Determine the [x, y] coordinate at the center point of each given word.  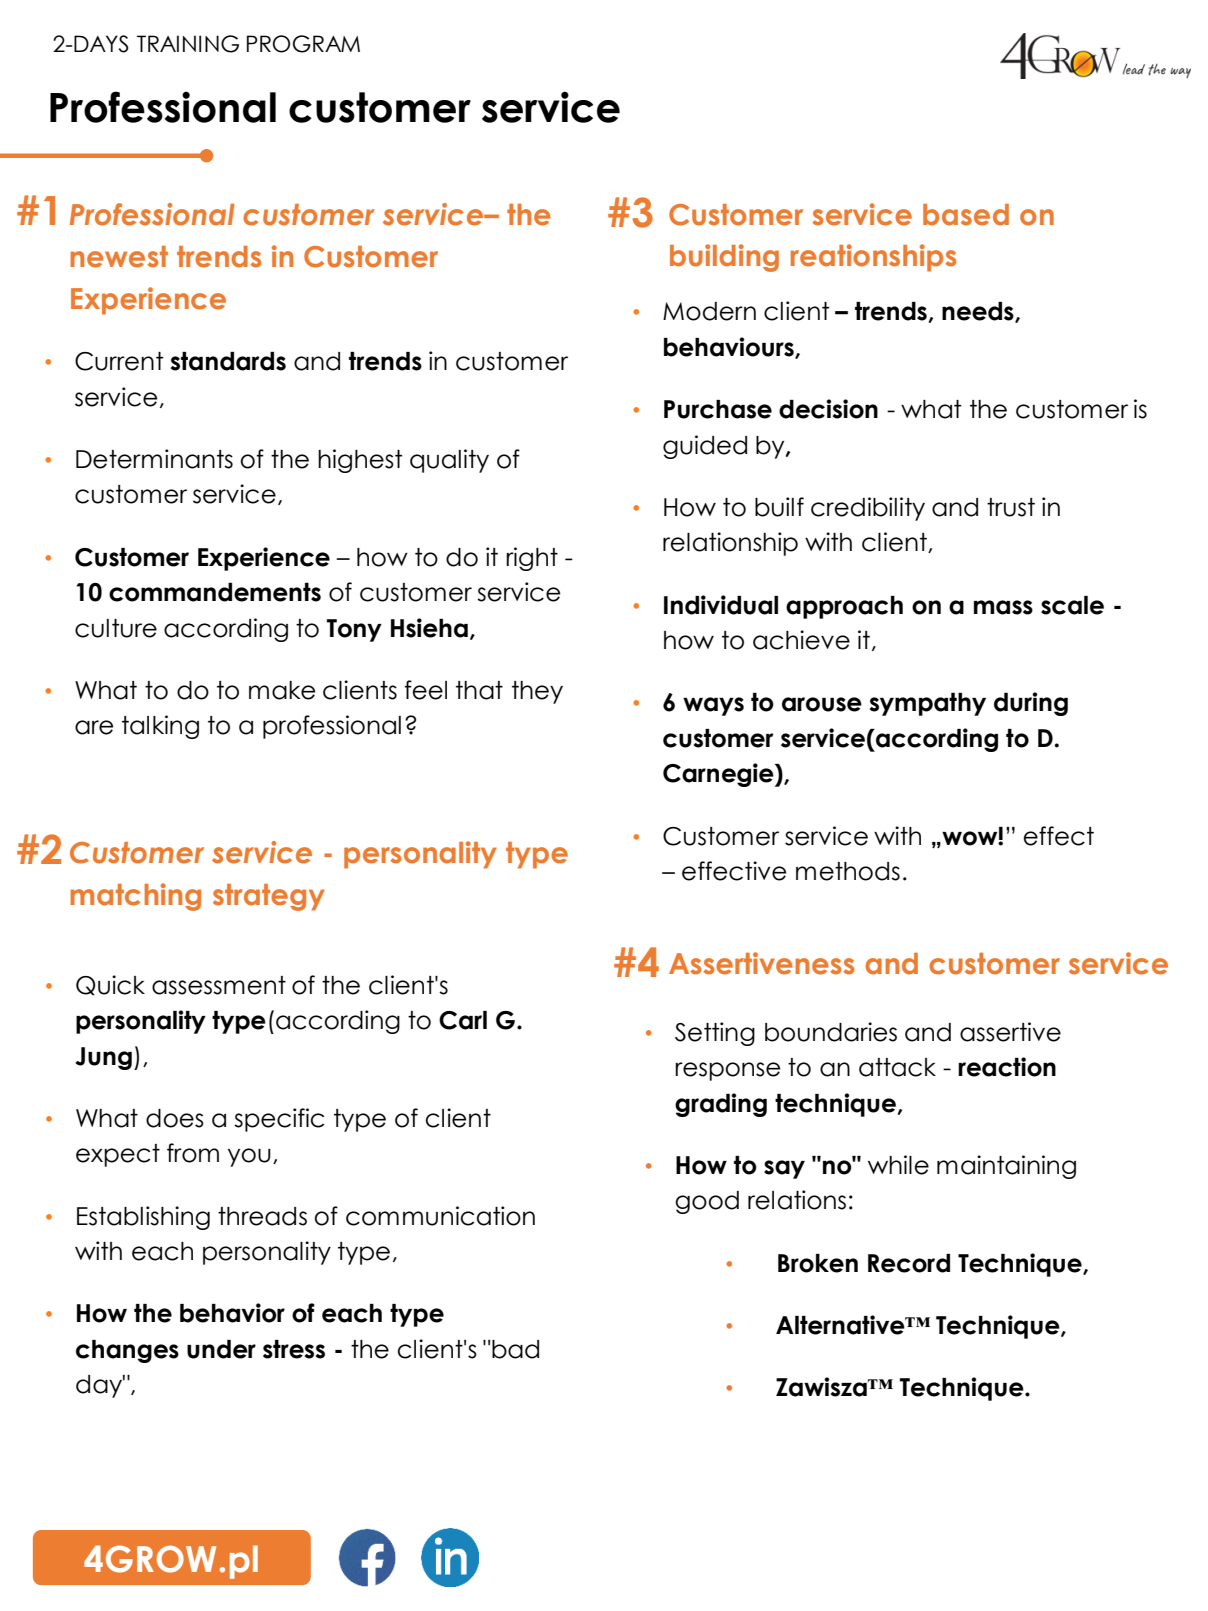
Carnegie [719, 775]
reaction [1007, 1067]
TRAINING [188, 44]
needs [979, 312]
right [532, 559]
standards [228, 361]
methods [848, 871]
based [966, 215]
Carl [463, 1020]
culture [116, 628]
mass [1003, 607]
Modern [709, 311]
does [175, 1118]
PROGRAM [303, 44]
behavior [232, 1313]
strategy [269, 897]
